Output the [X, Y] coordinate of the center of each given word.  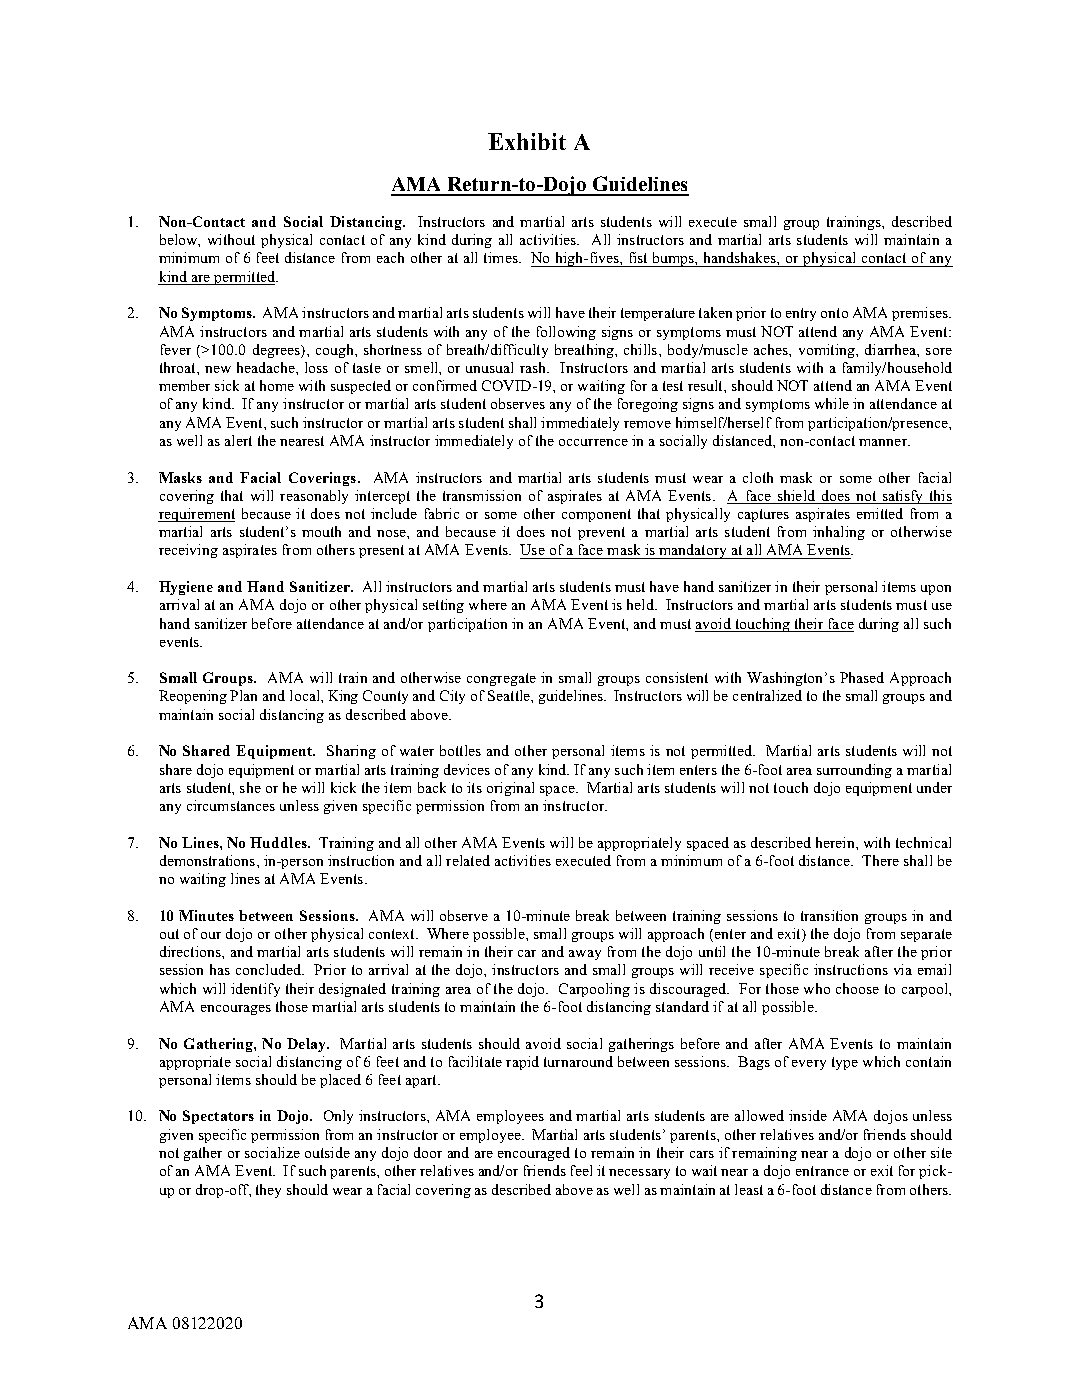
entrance [822, 1171]
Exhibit [527, 141]
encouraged [534, 1154]
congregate [501, 679]
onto [834, 313]
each [390, 257]
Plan [243, 695]
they [268, 1191]
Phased [862, 677]
